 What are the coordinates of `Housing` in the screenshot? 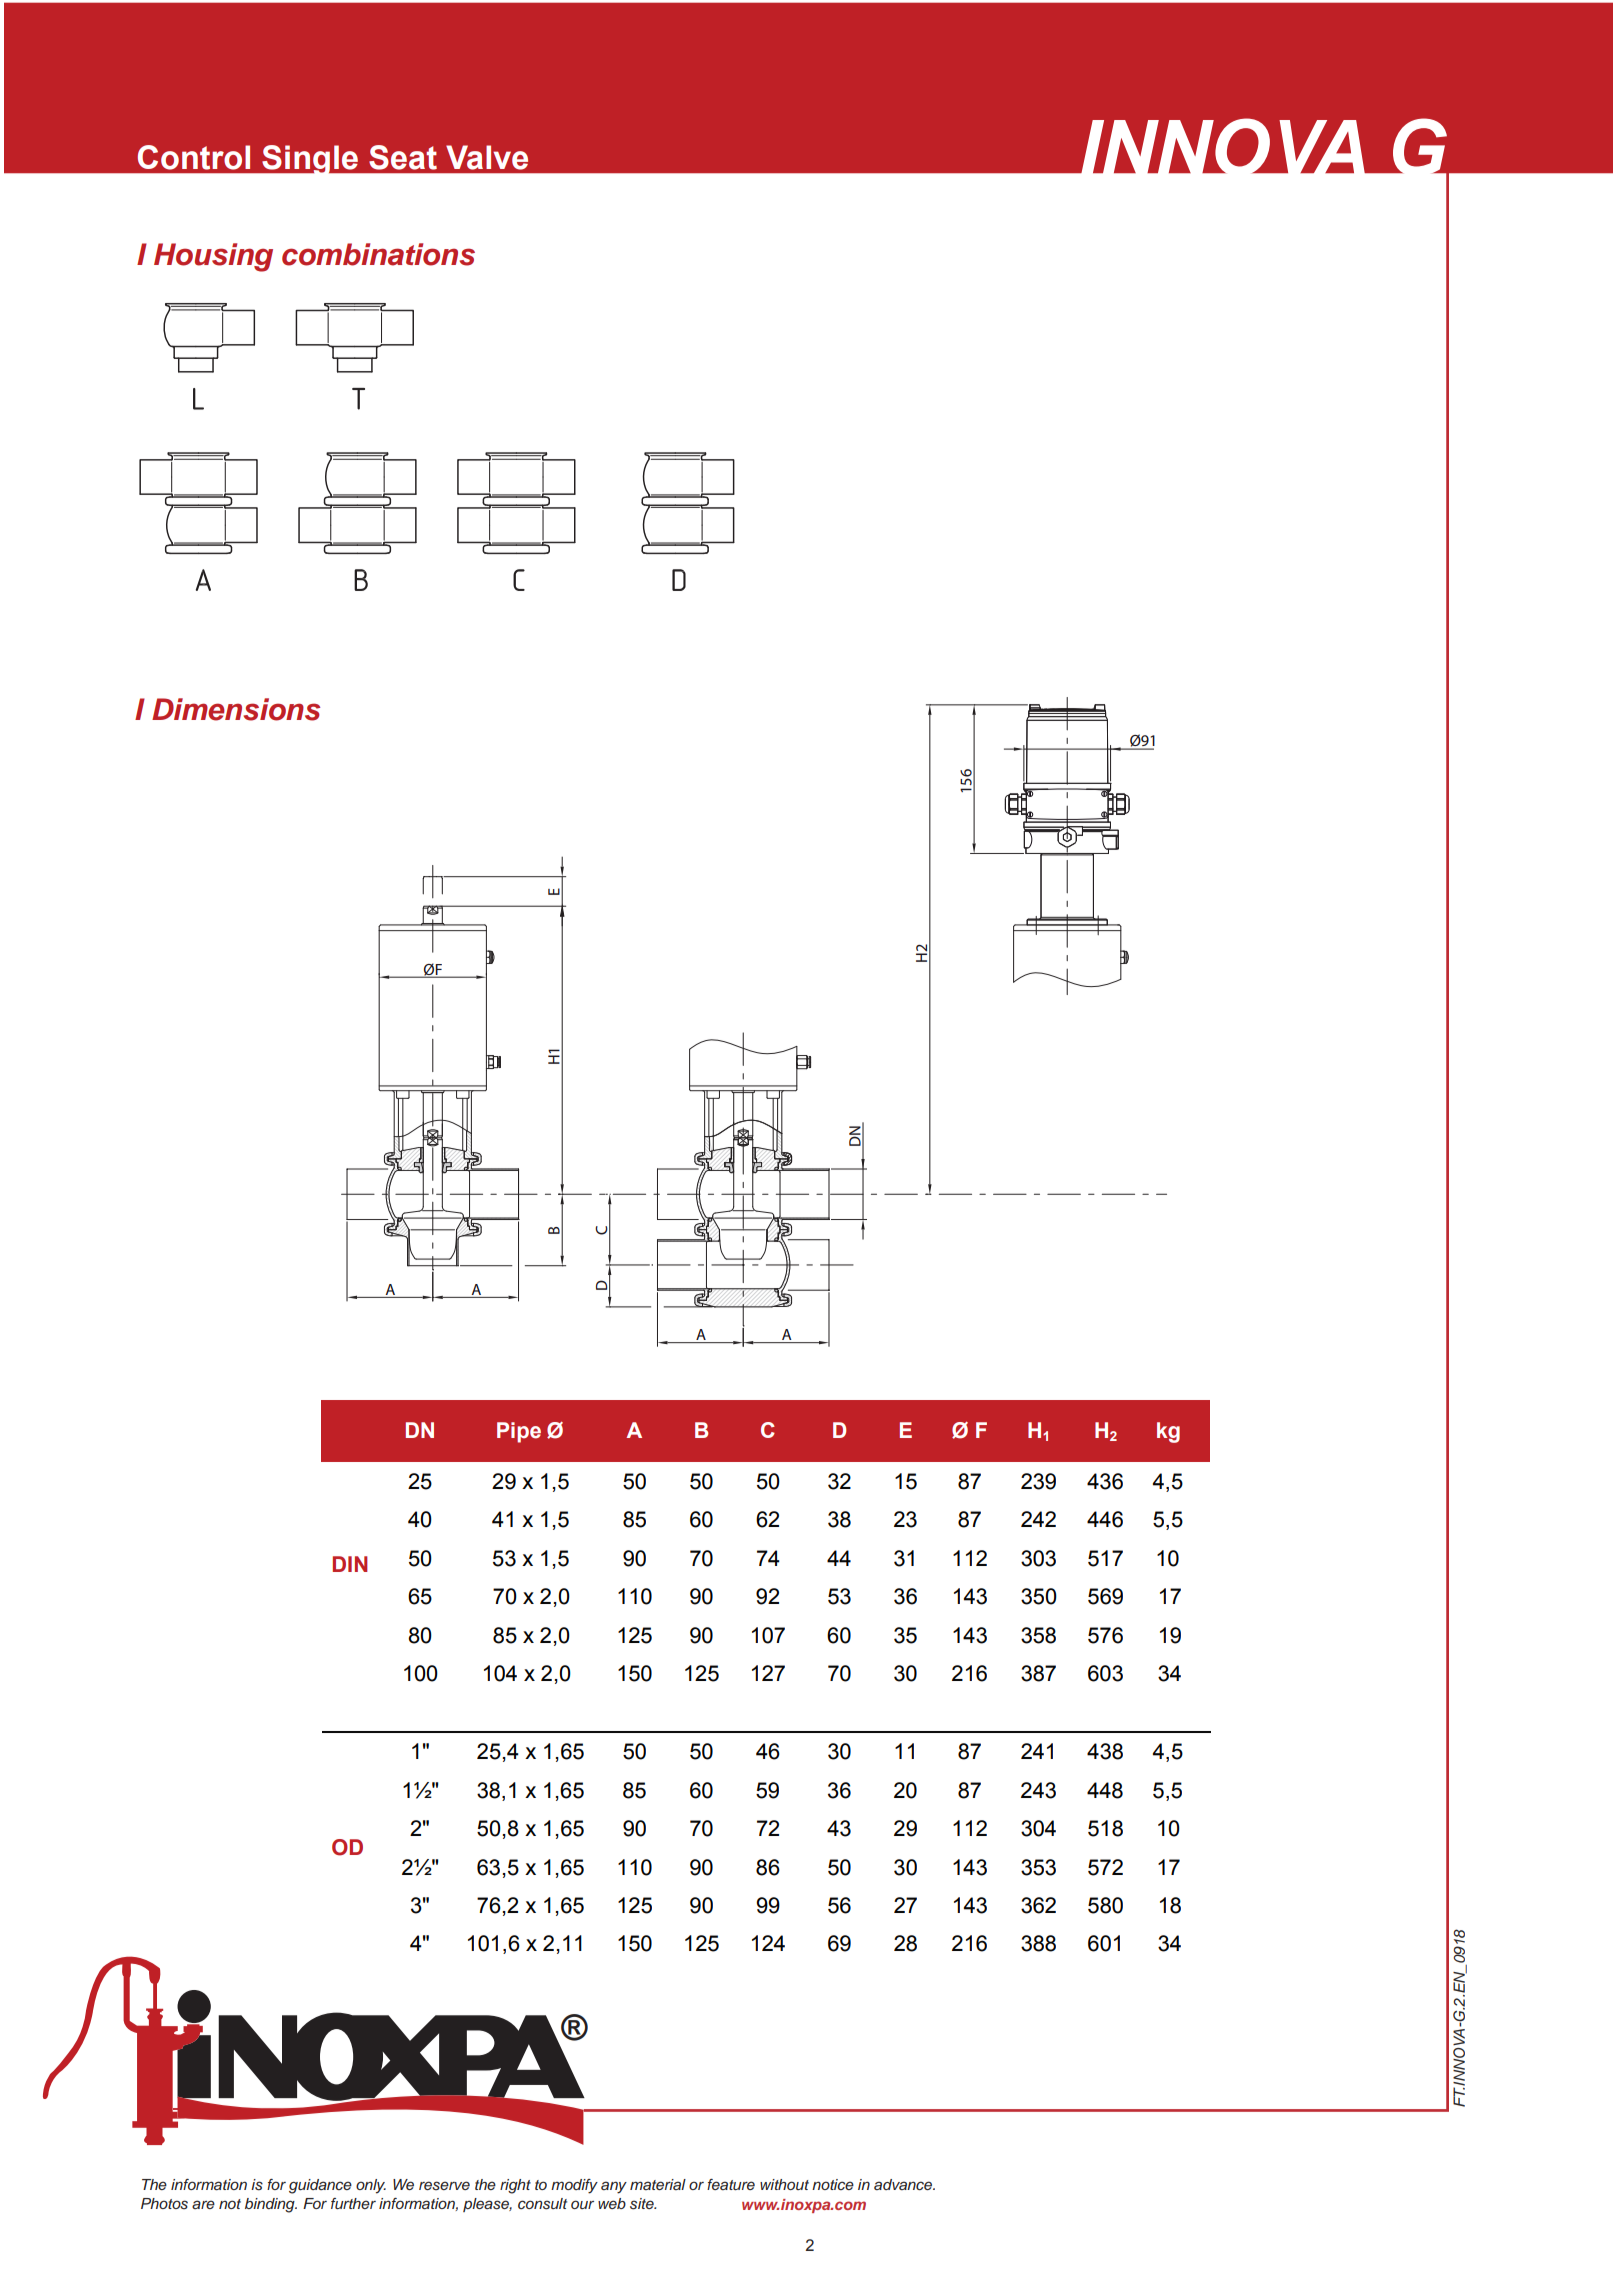 It's located at (213, 257).
